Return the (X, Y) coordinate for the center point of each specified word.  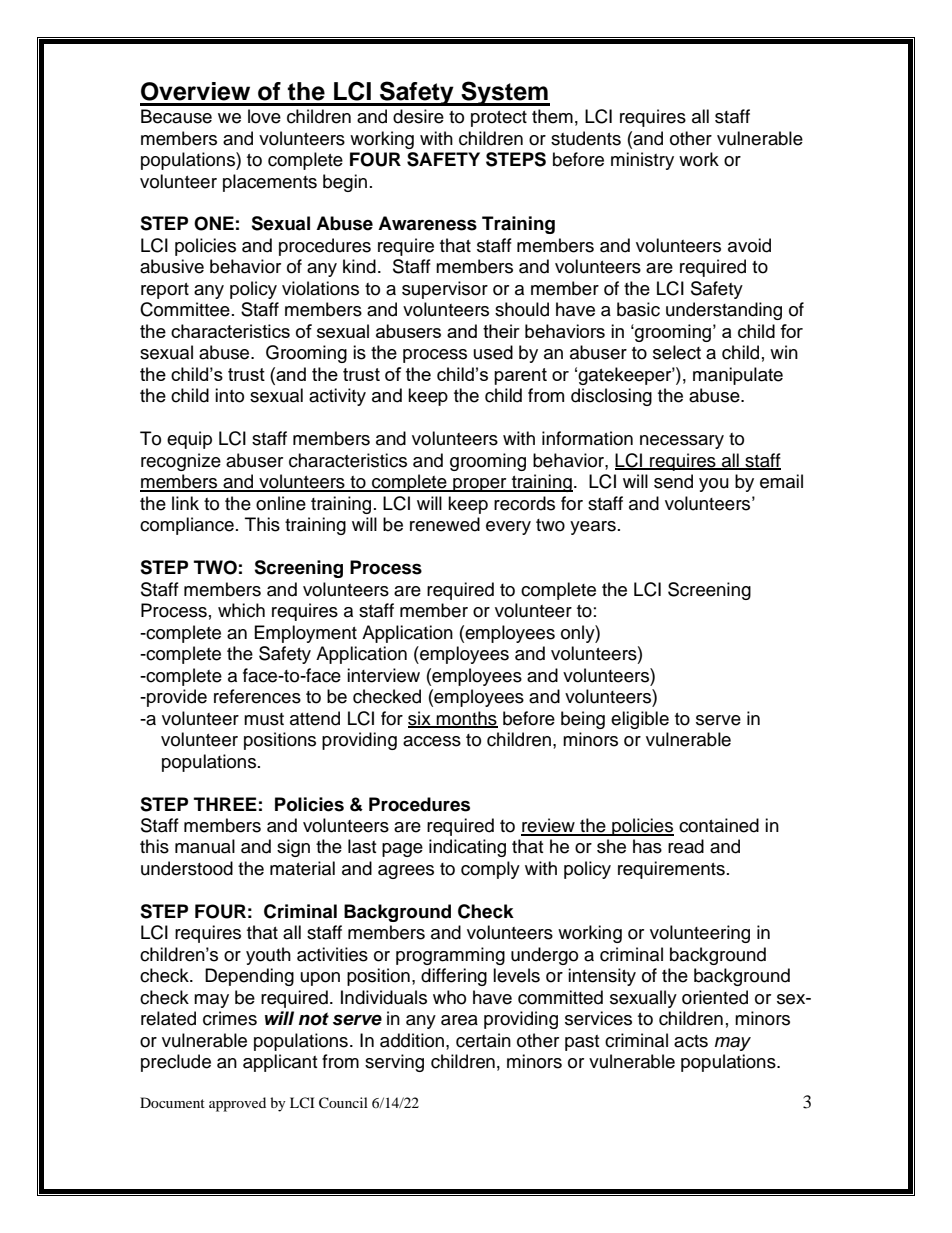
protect (499, 119)
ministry (642, 161)
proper (480, 485)
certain (483, 1040)
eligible (640, 720)
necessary (682, 442)
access (432, 741)
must (264, 719)
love (264, 116)
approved (237, 1104)
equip (189, 440)
